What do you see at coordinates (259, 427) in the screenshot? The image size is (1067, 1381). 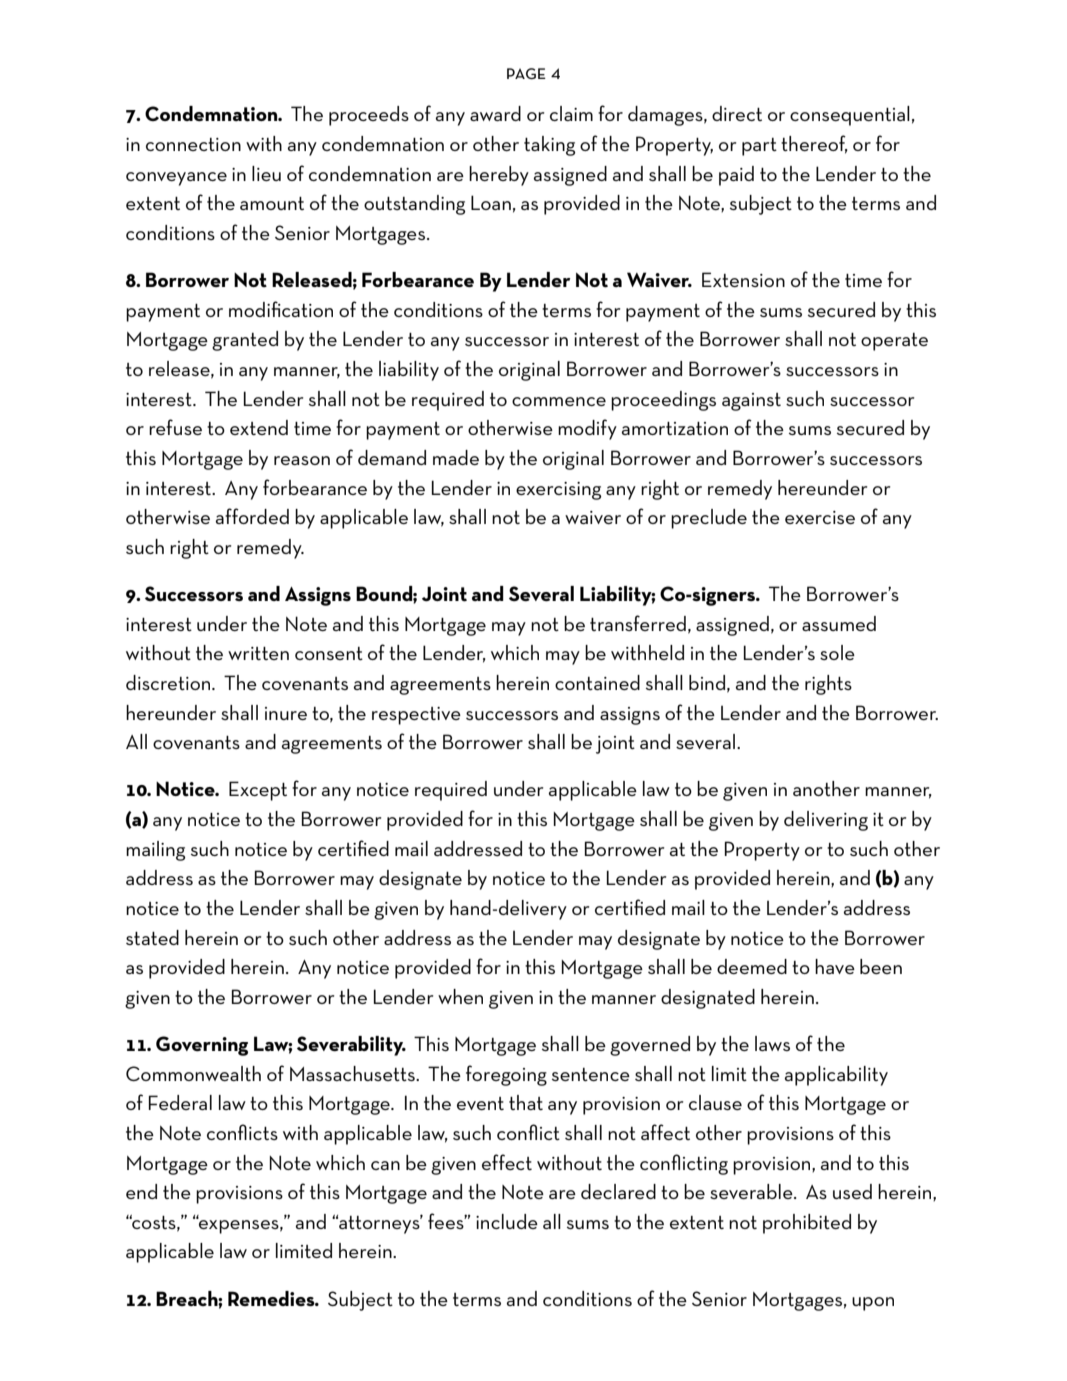 I see `extend` at bounding box center [259, 427].
